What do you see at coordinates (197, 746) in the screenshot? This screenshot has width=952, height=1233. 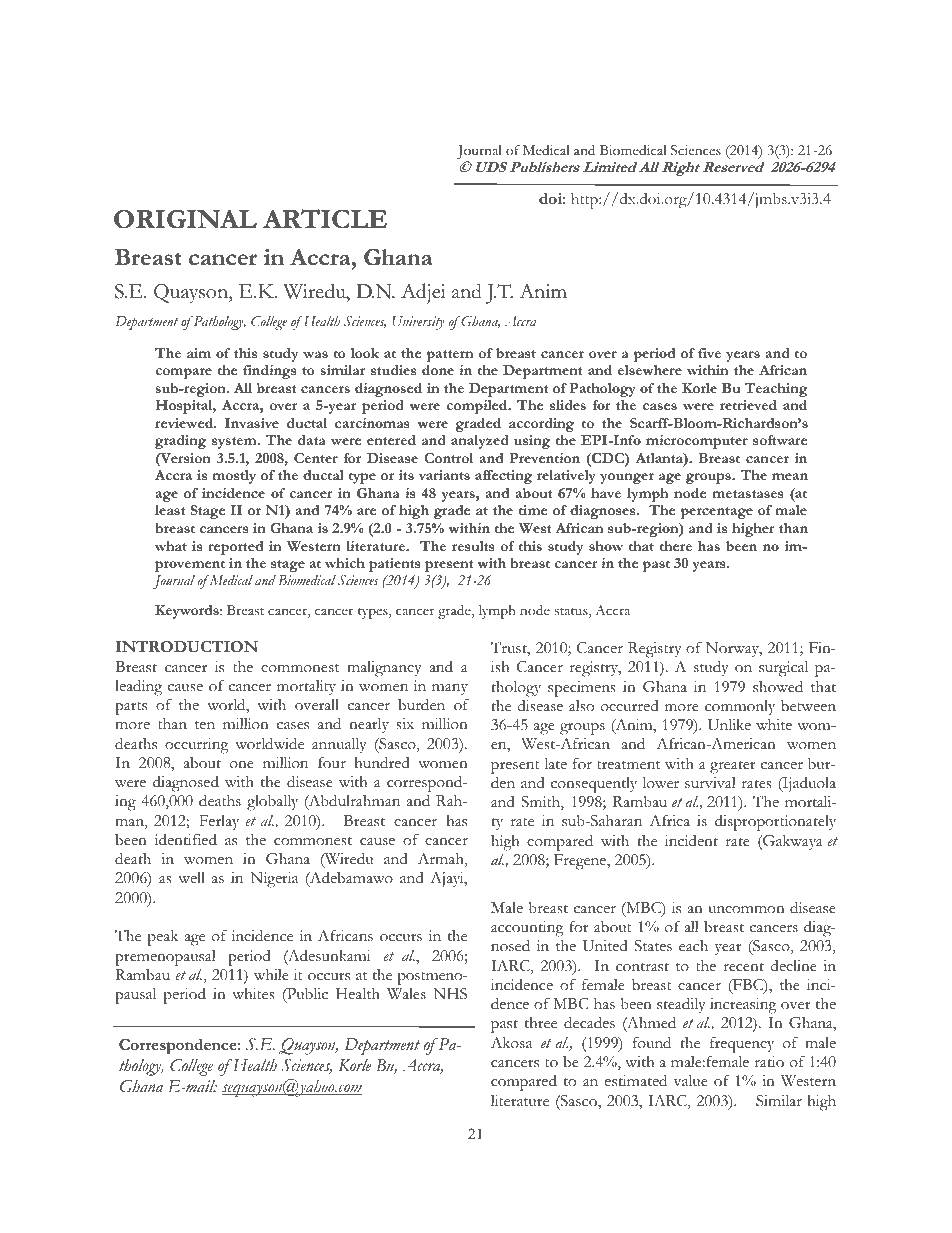 I see `occurring` at bounding box center [197, 746].
